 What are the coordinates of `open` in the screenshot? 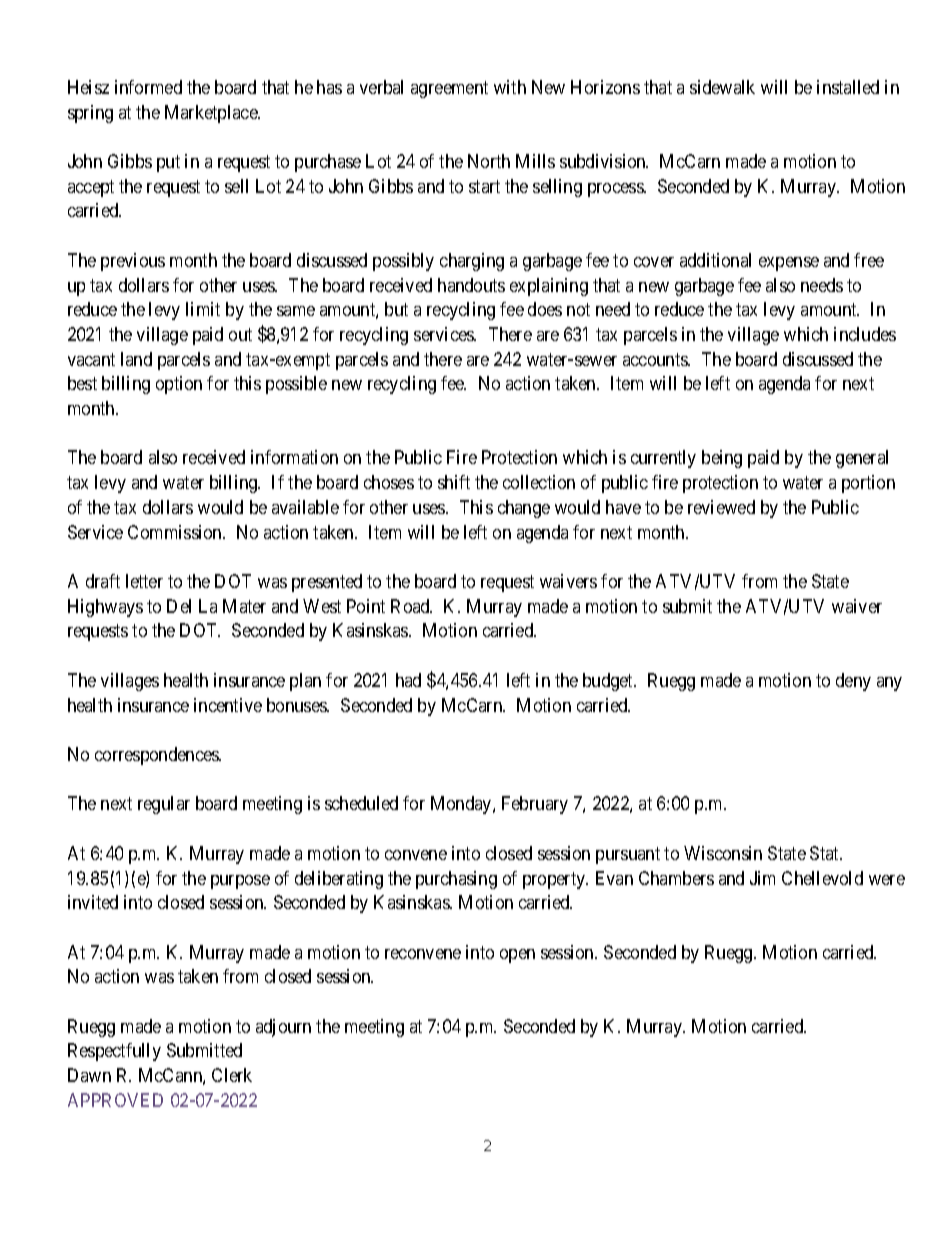 It's located at (517, 956).
